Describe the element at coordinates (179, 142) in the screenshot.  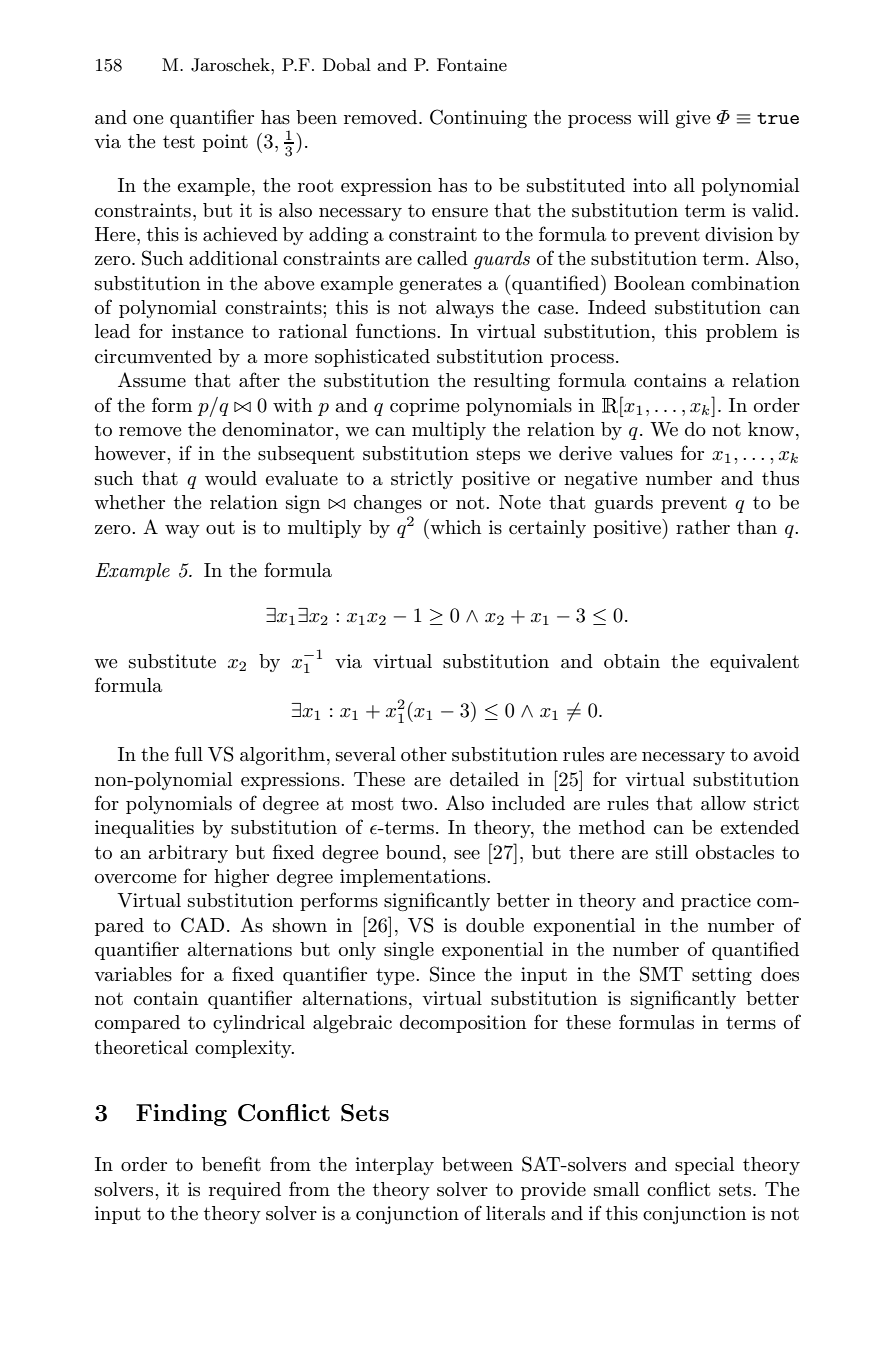
I see `test` at that location.
